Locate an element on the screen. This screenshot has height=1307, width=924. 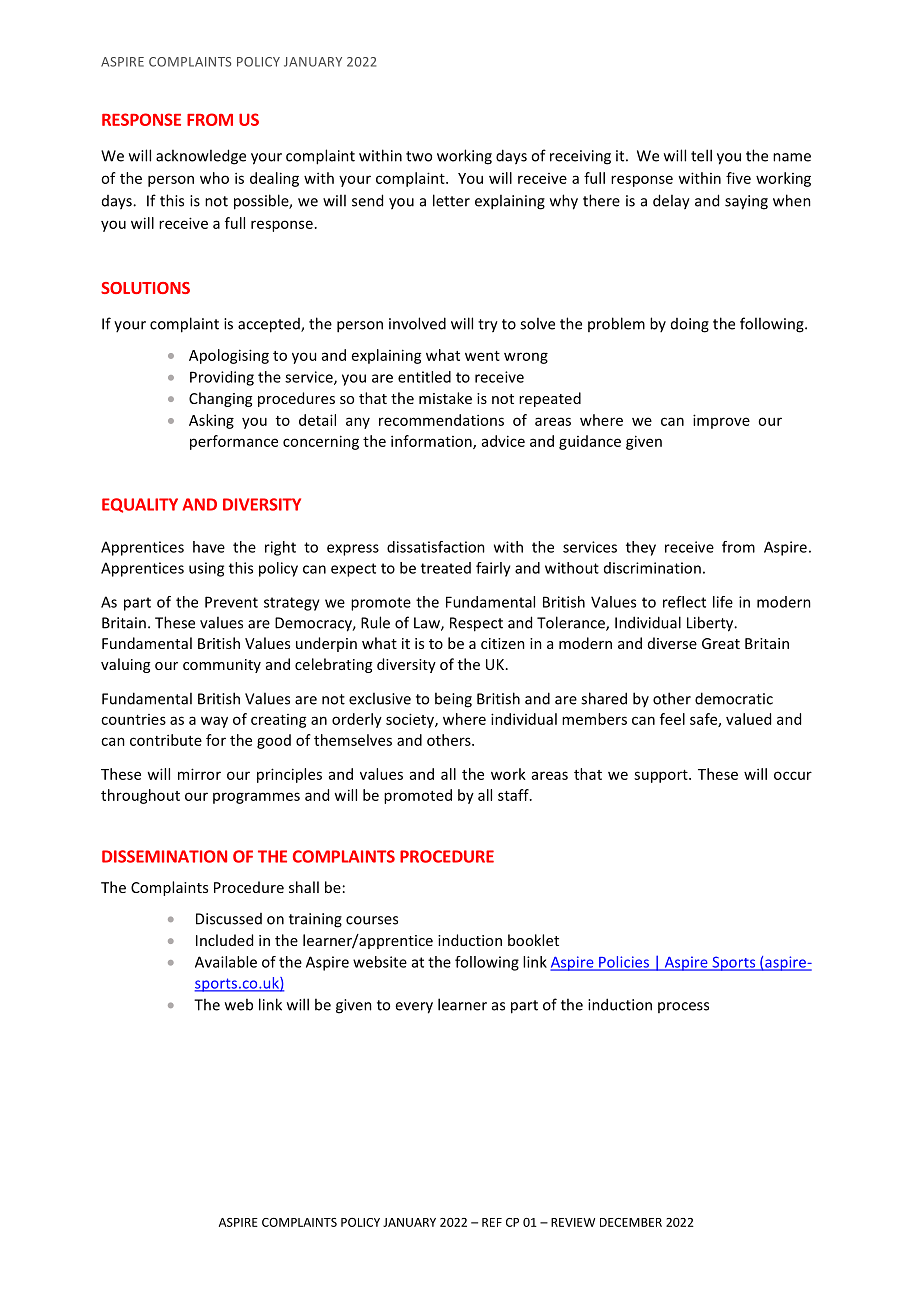
who is located at coordinates (214, 178).
